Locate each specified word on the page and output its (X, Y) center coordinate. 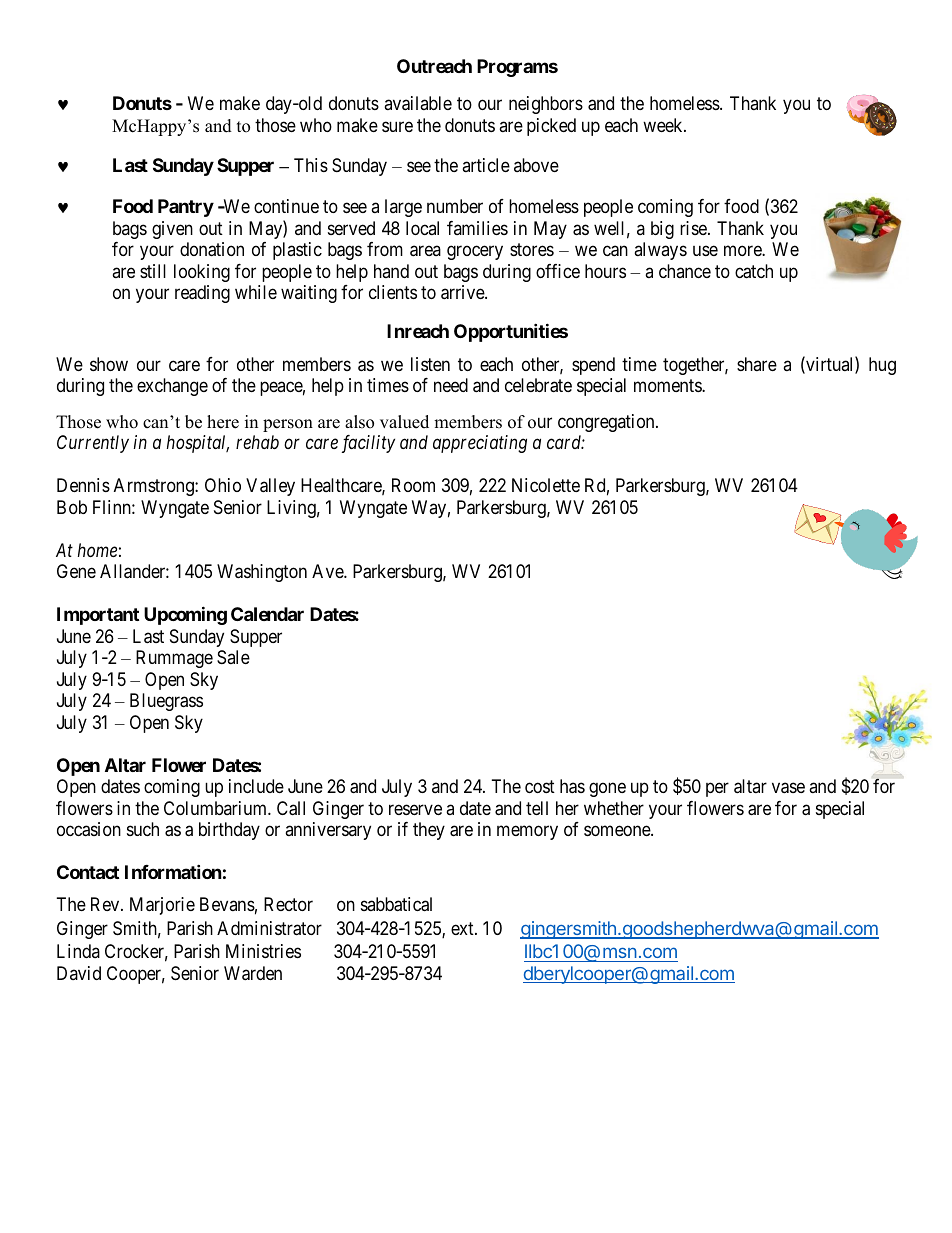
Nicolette (546, 485)
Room (413, 485)
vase (788, 788)
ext (463, 928)
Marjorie (162, 906)
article (486, 165)
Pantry (186, 208)
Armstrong (155, 487)
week (664, 125)
